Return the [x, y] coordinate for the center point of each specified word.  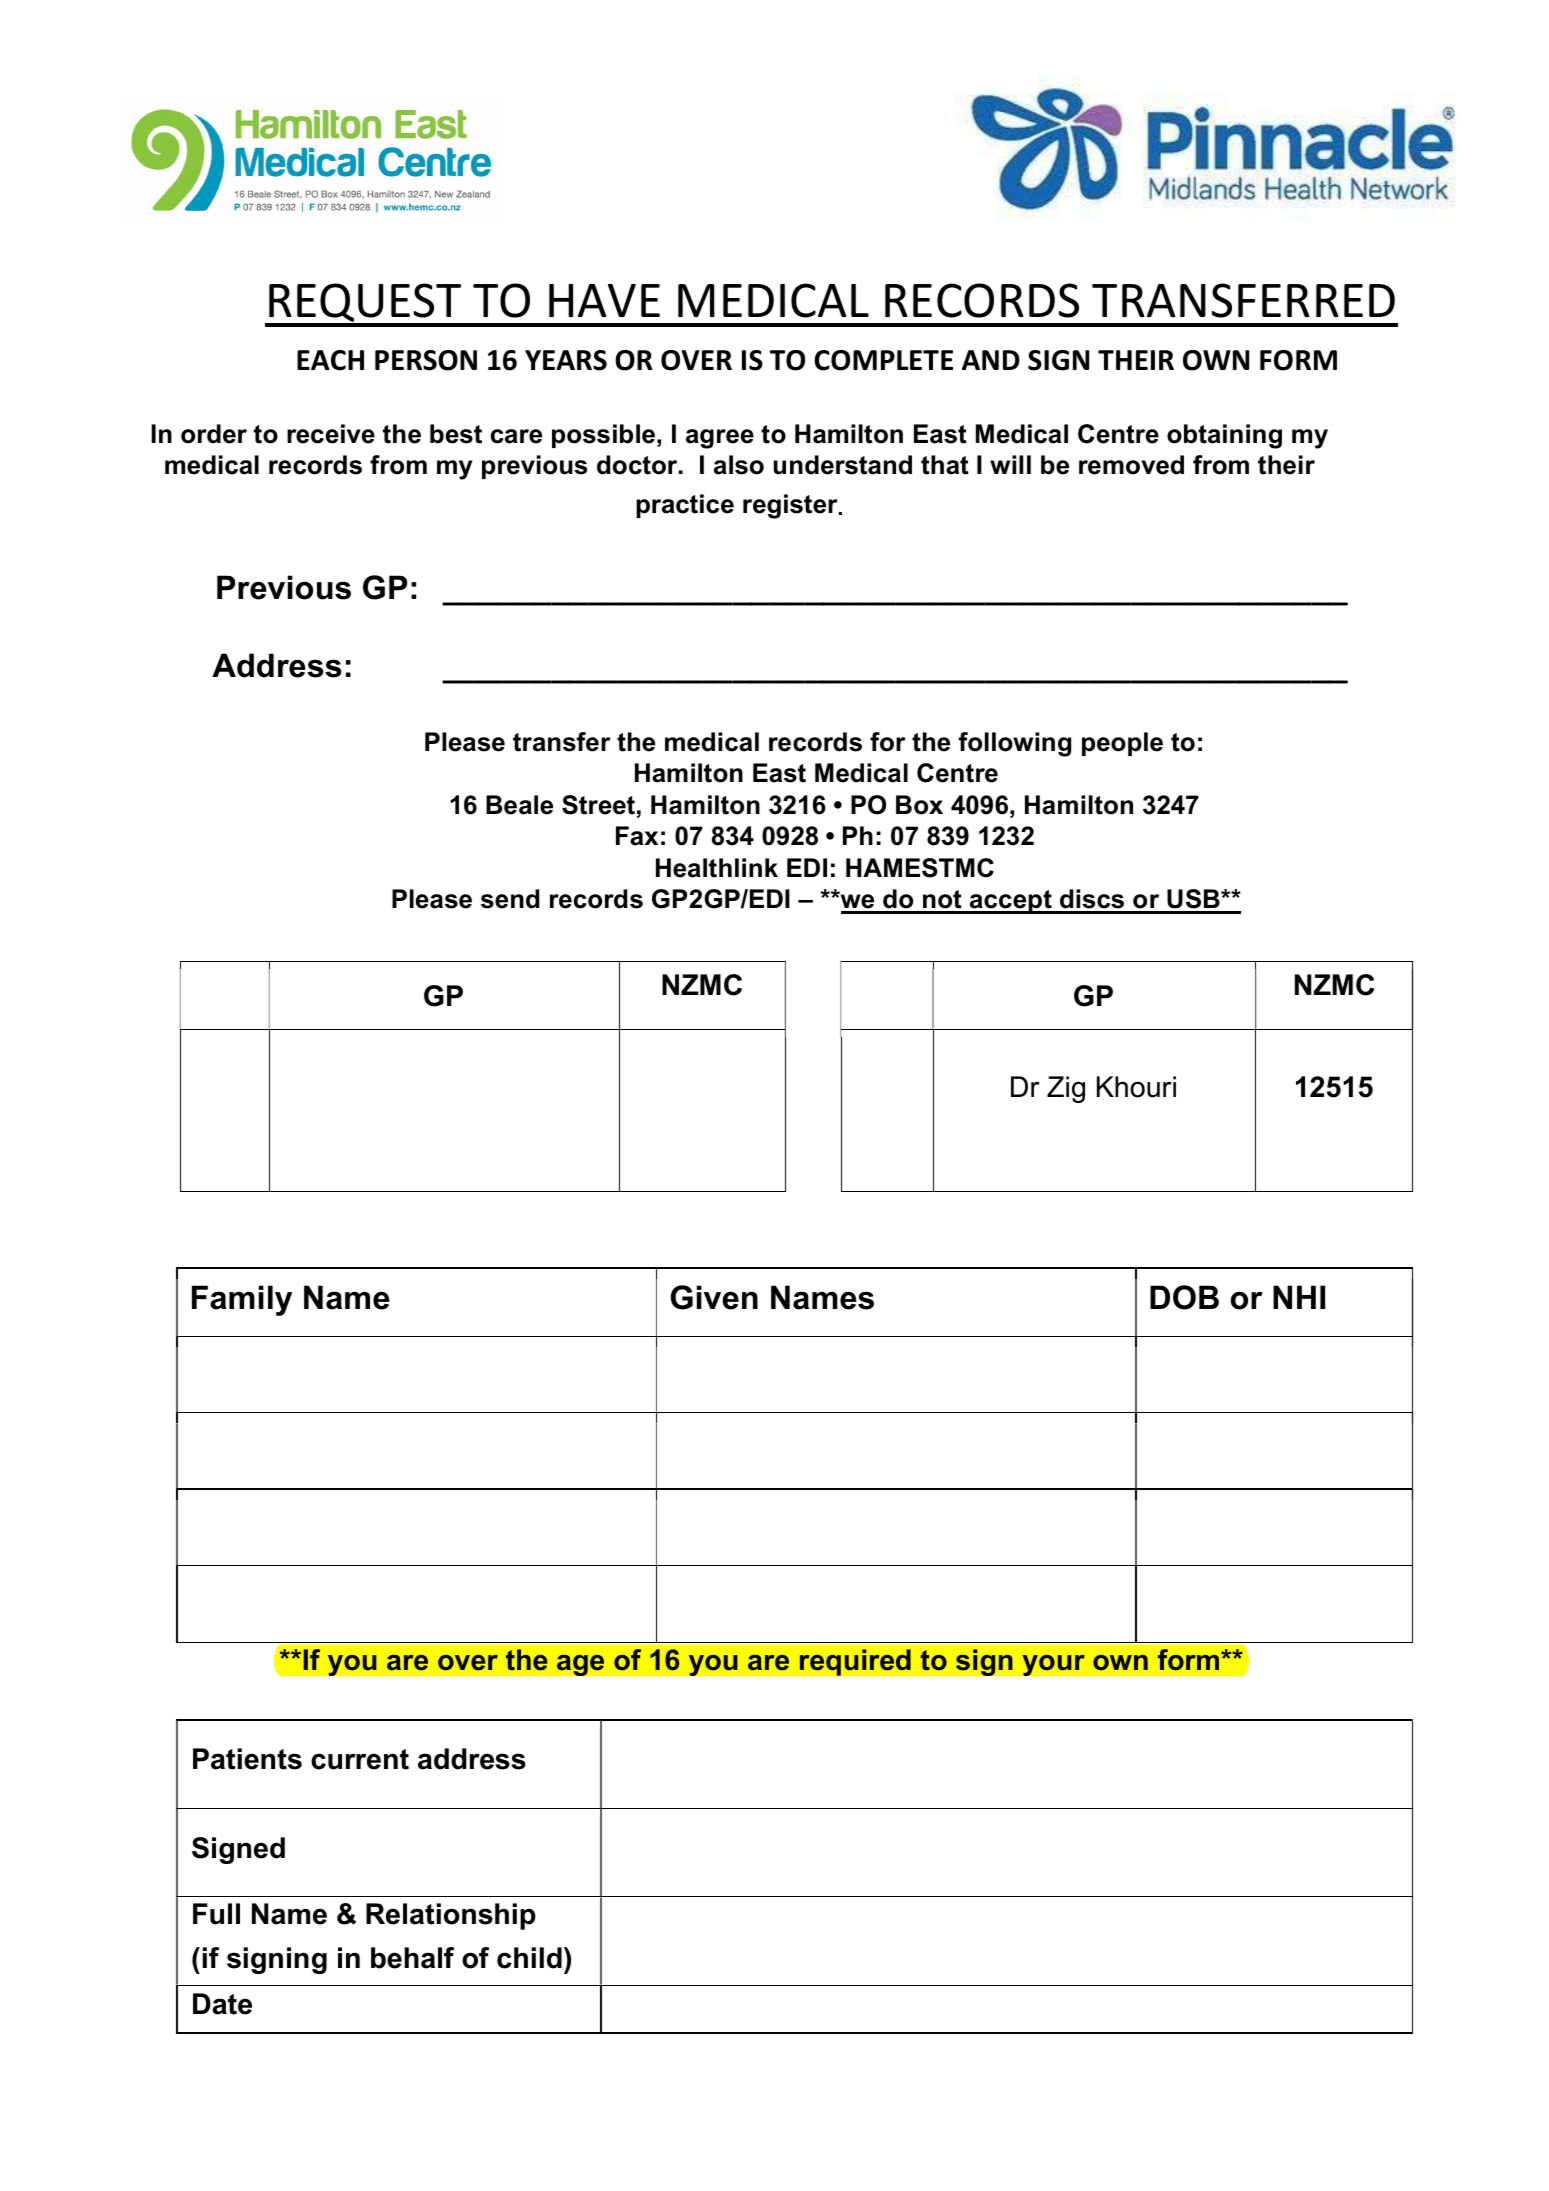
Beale [519, 805]
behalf [412, 1958]
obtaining [1224, 436]
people [1122, 744]
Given [714, 1297]
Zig [1066, 1089]
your [1053, 1665]
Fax [637, 836]
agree [720, 439]
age [581, 1665]
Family [242, 1300]
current [360, 1759]
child [529, 1958]
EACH [330, 360]
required [855, 1662]
